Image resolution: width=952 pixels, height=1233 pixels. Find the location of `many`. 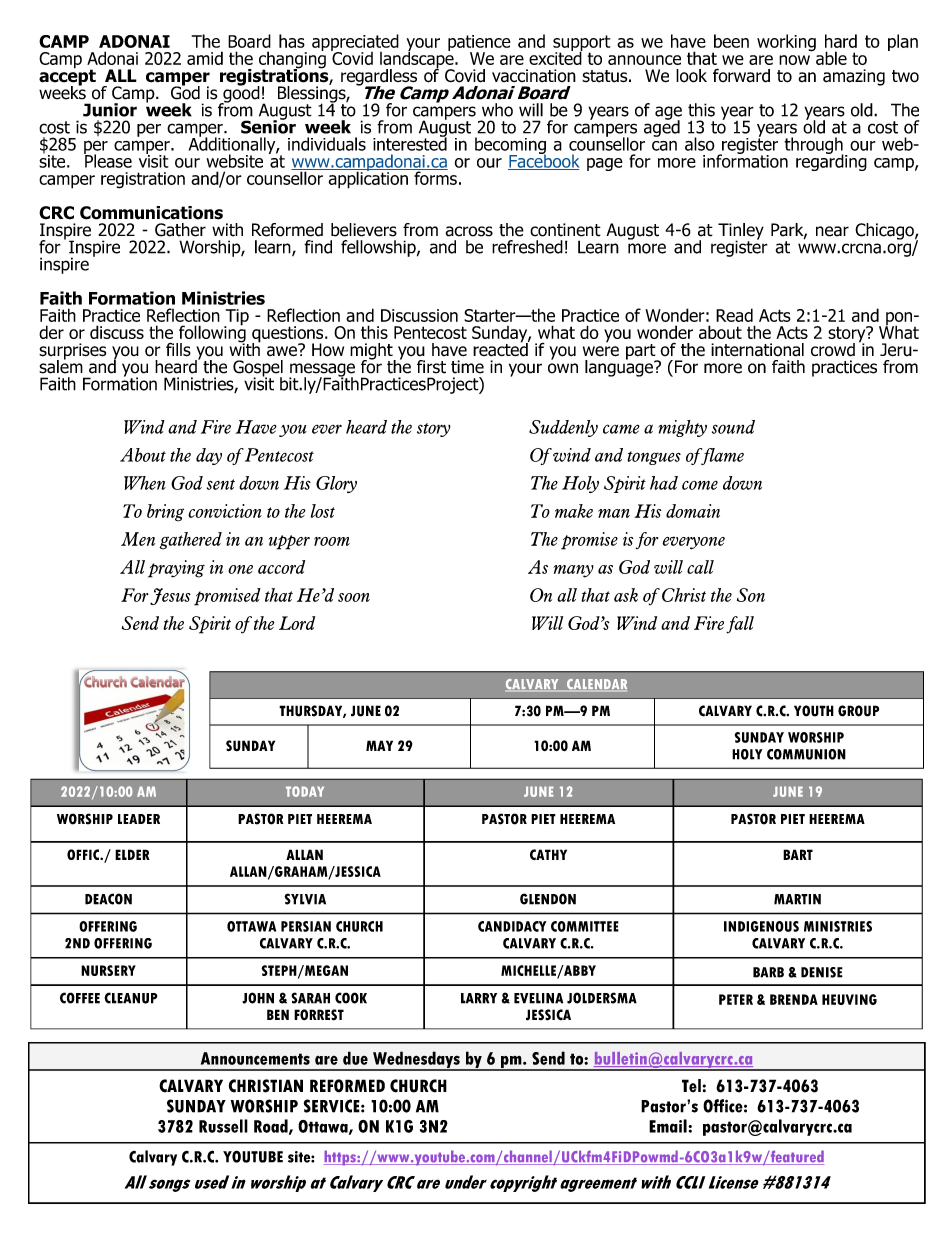

many is located at coordinates (573, 571).
